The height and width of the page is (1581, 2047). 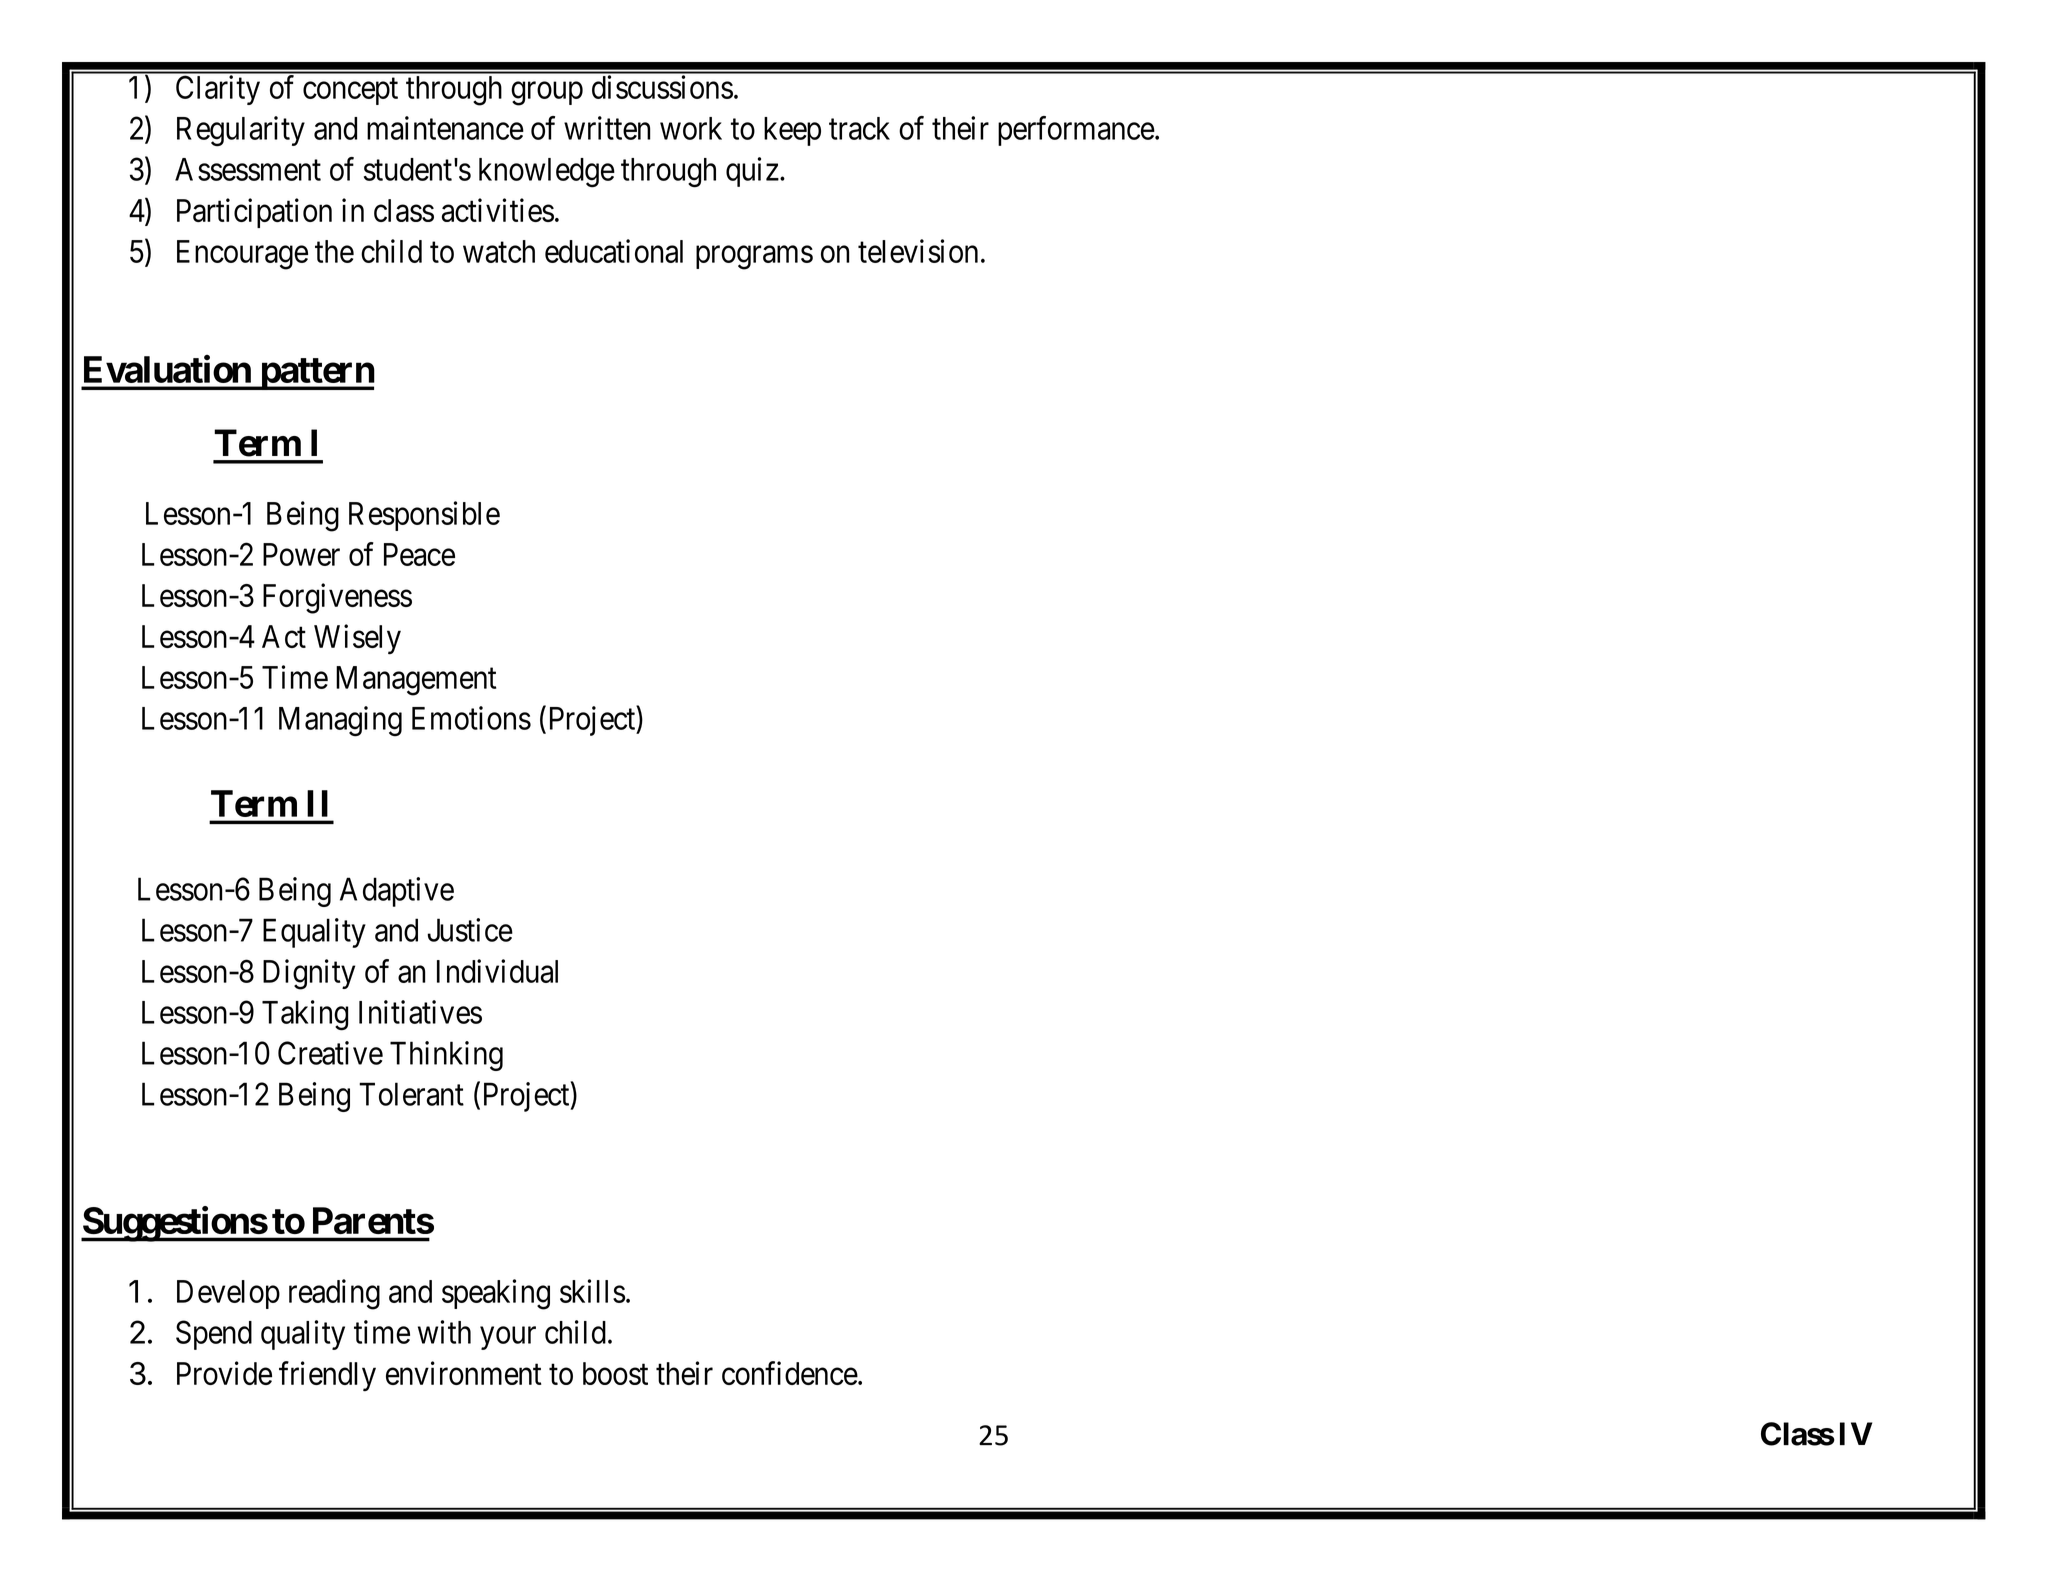 What do you see at coordinates (416, 681) in the page?
I see `Management` at bounding box center [416, 681].
